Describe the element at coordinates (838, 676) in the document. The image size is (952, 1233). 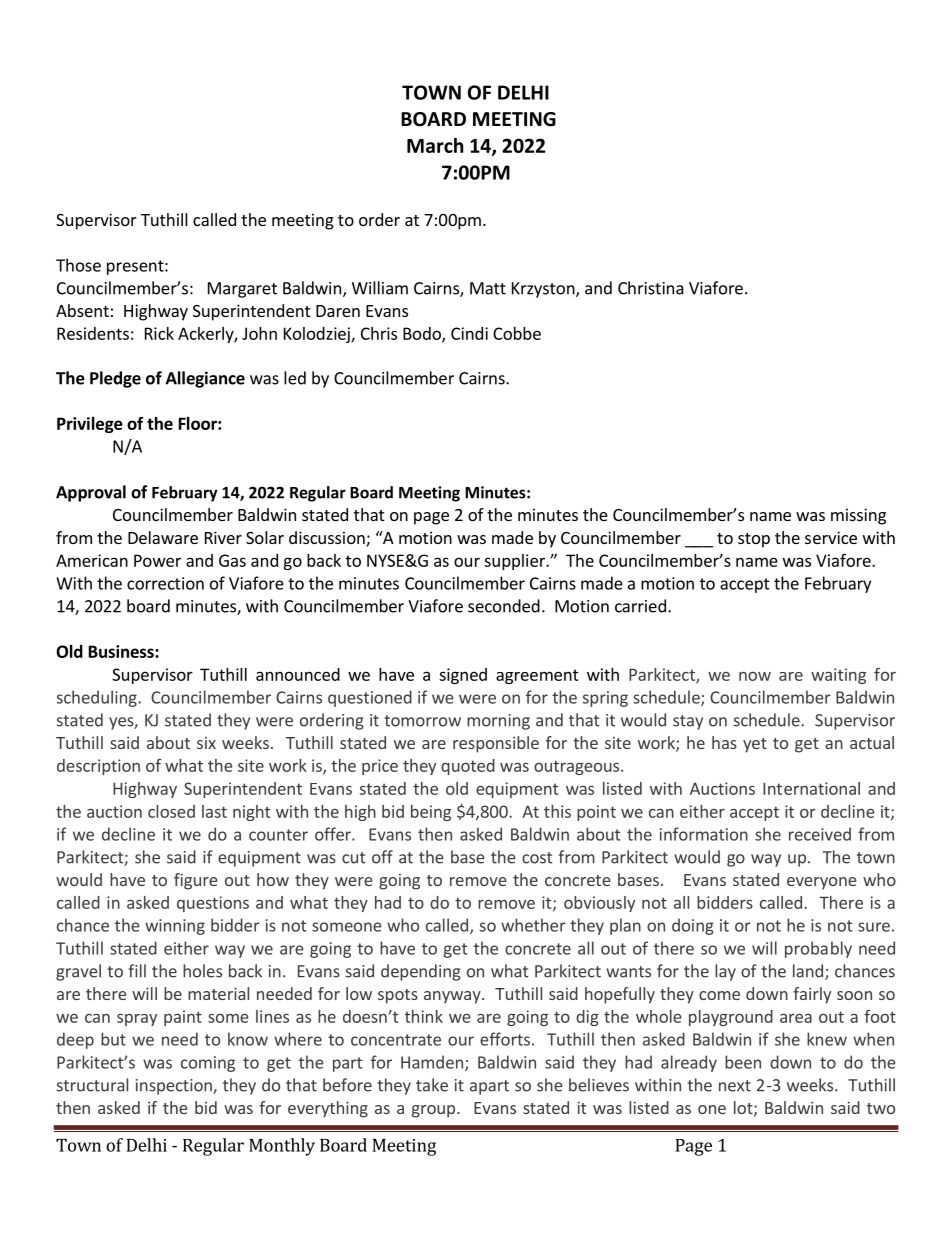
I see `waiting` at that location.
